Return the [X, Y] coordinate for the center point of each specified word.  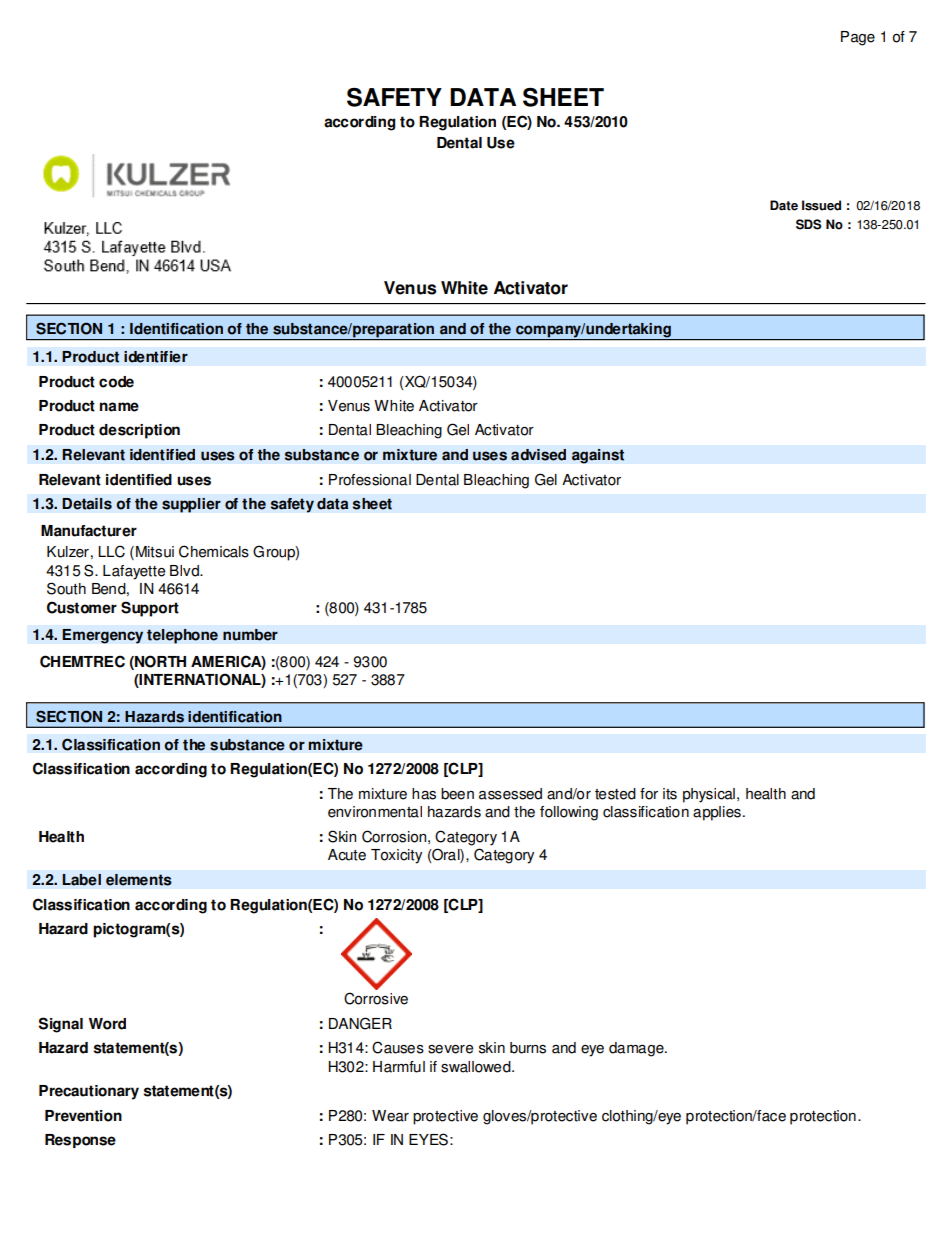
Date [784, 205]
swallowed [477, 1067]
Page [858, 38]
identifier [156, 357]
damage [637, 1049]
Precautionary [89, 1092]
